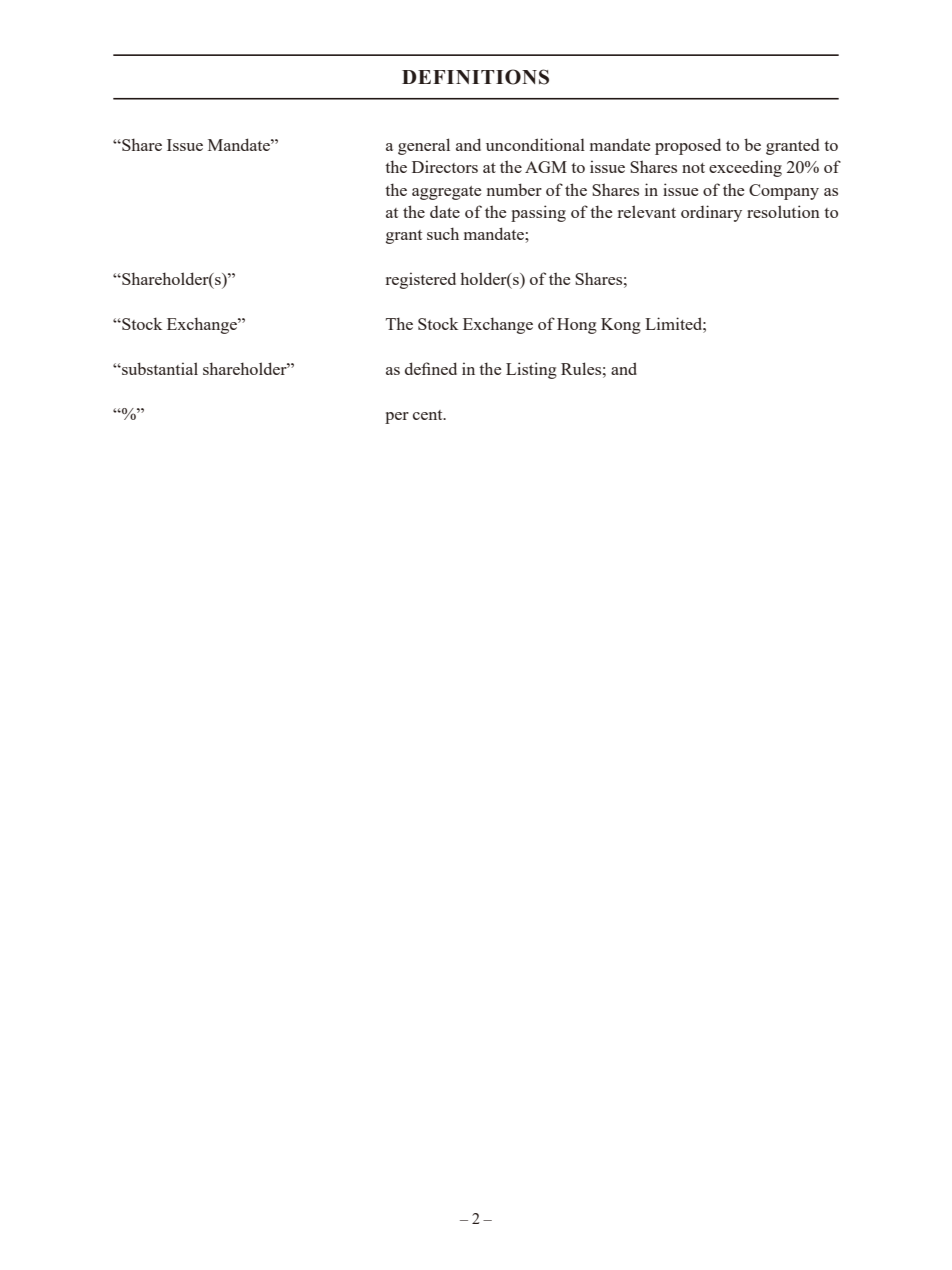 The height and width of the screenshot is (1270, 952). Describe the element at coordinates (711, 213) in the screenshot. I see `ordinary` at that location.
